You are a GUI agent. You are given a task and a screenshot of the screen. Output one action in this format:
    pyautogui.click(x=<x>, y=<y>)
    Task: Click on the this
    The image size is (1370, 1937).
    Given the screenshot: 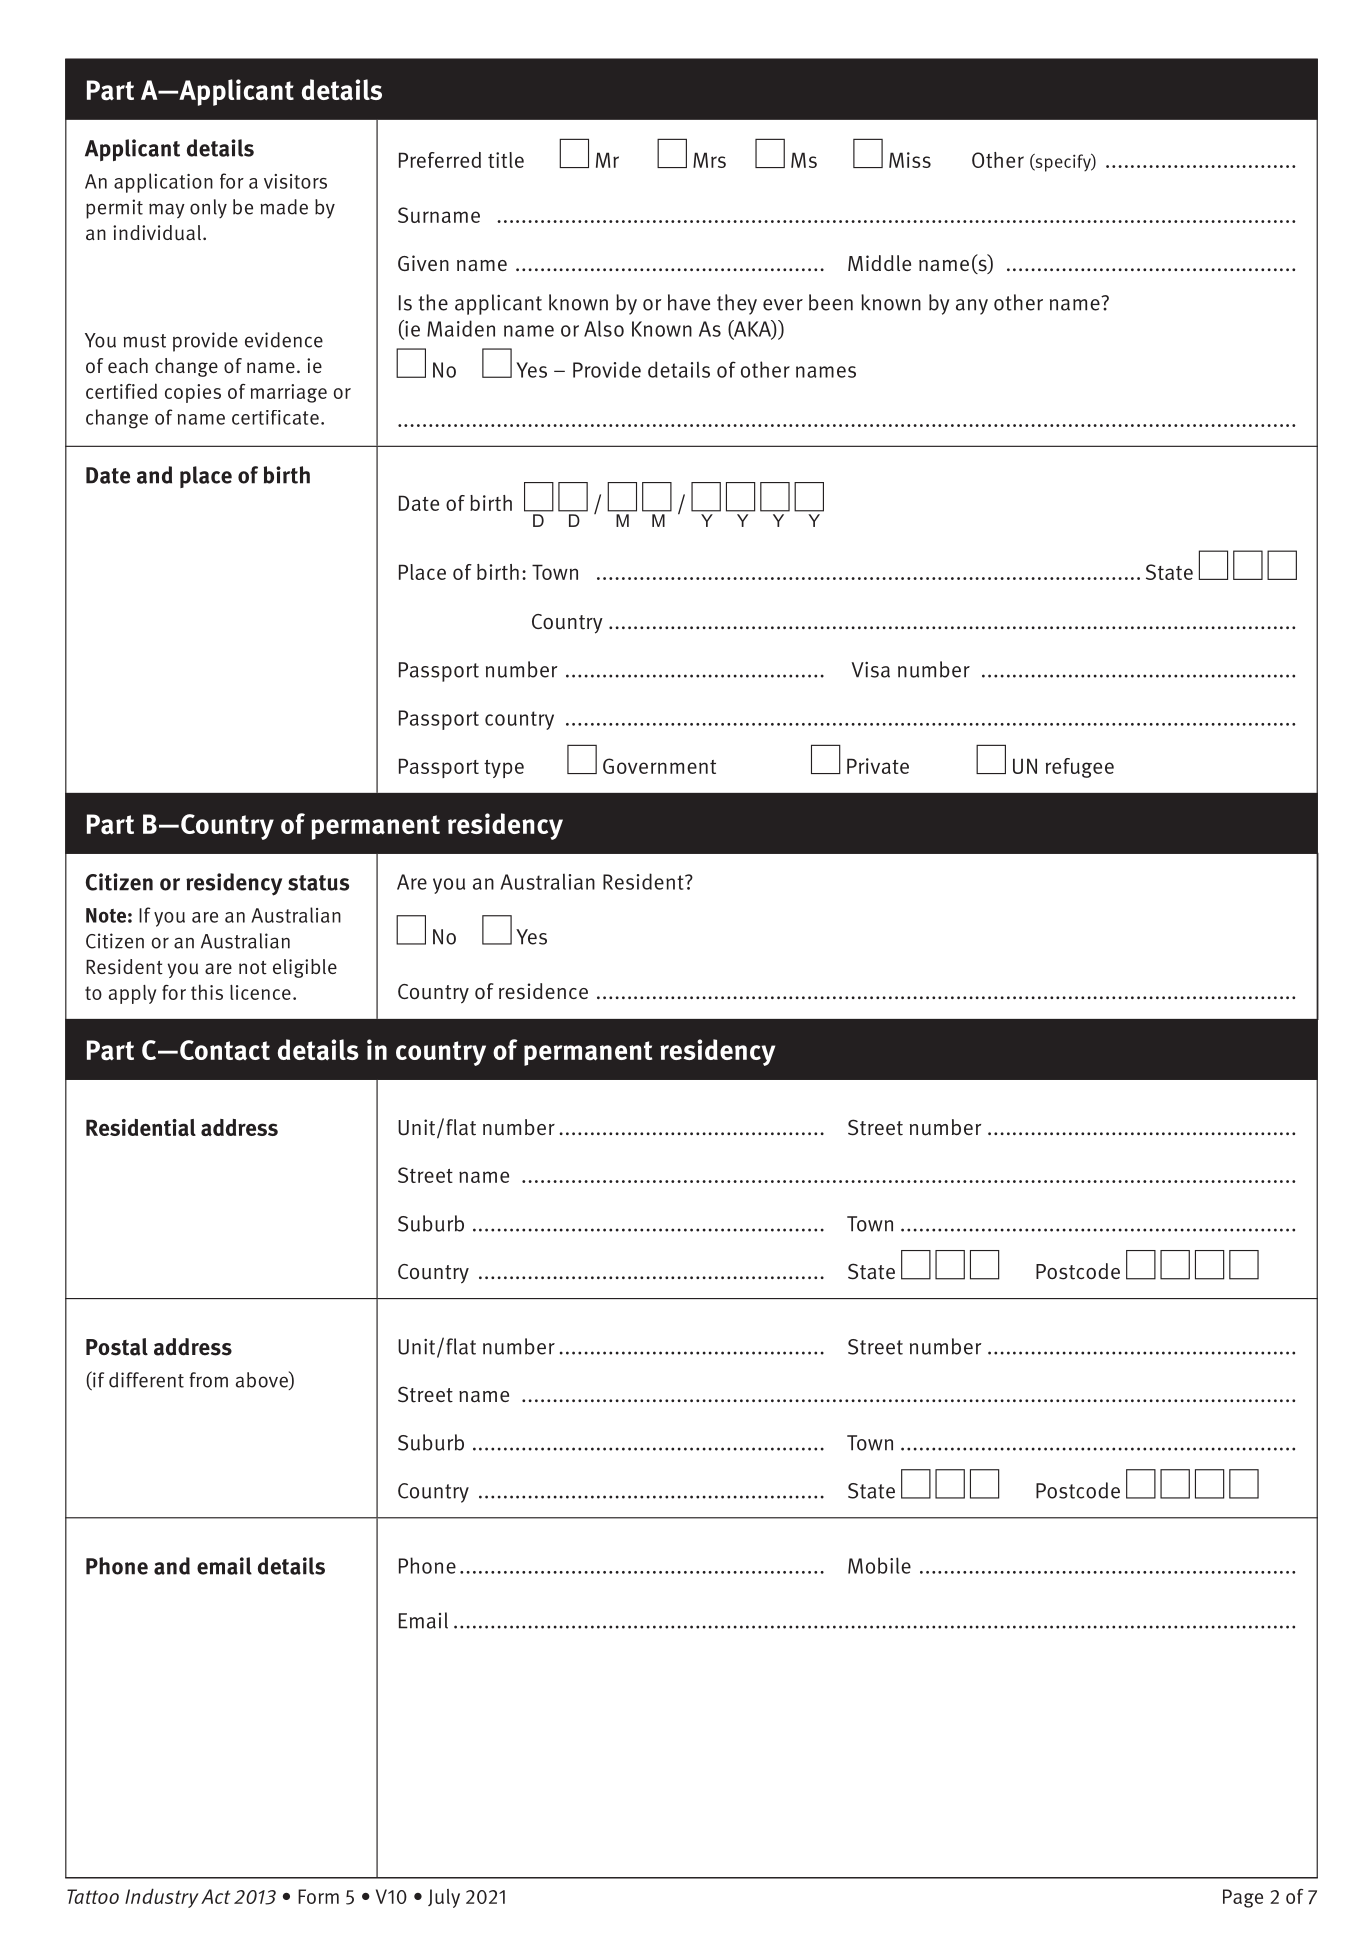 What is the action you would take?
    pyautogui.click(x=207, y=992)
